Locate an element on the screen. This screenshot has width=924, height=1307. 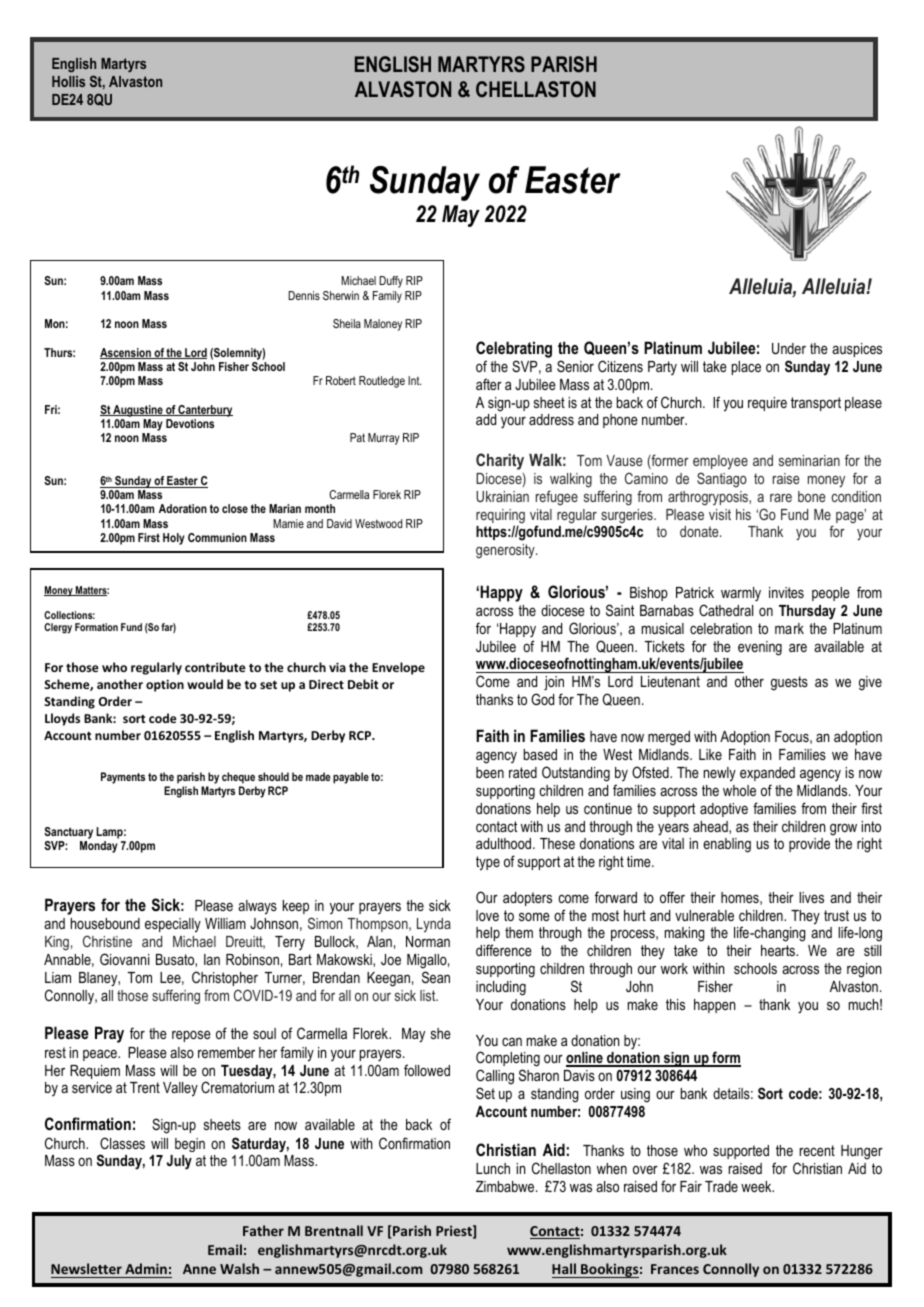
after is located at coordinates (489, 384).
